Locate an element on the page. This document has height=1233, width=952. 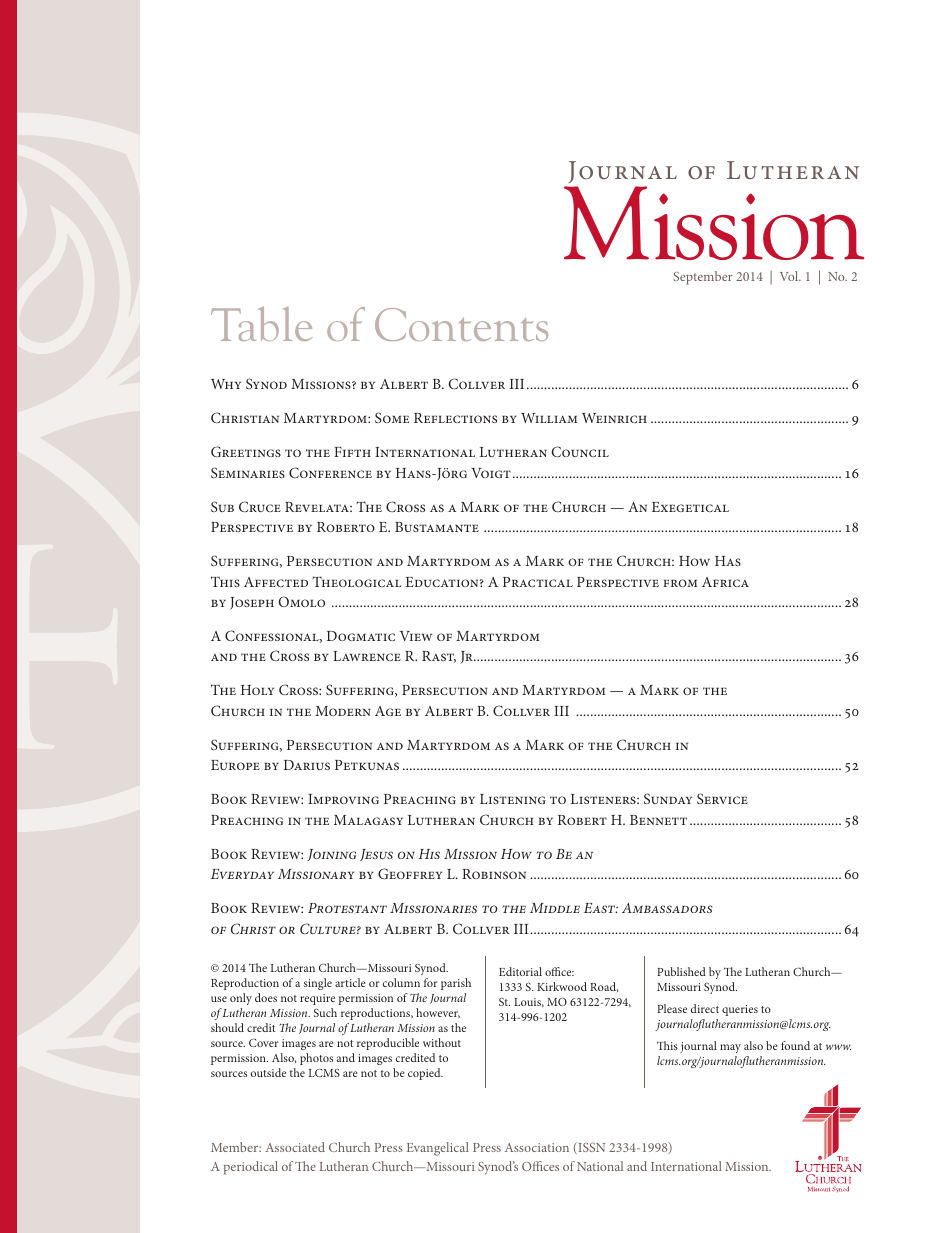
Practical is located at coordinates (538, 582).
